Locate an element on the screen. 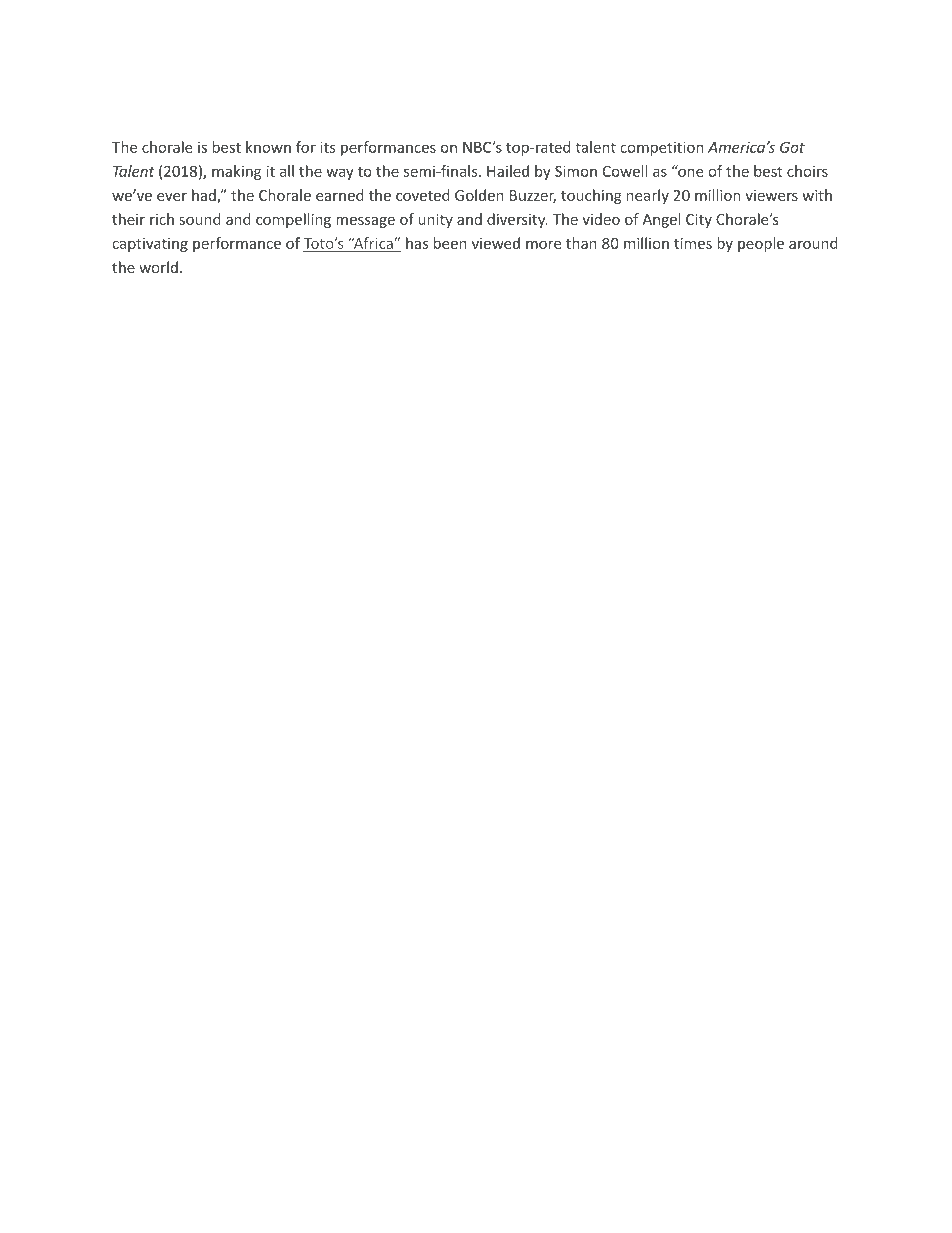 This screenshot has width=952, height=1233. known is located at coordinates (268, 147).
